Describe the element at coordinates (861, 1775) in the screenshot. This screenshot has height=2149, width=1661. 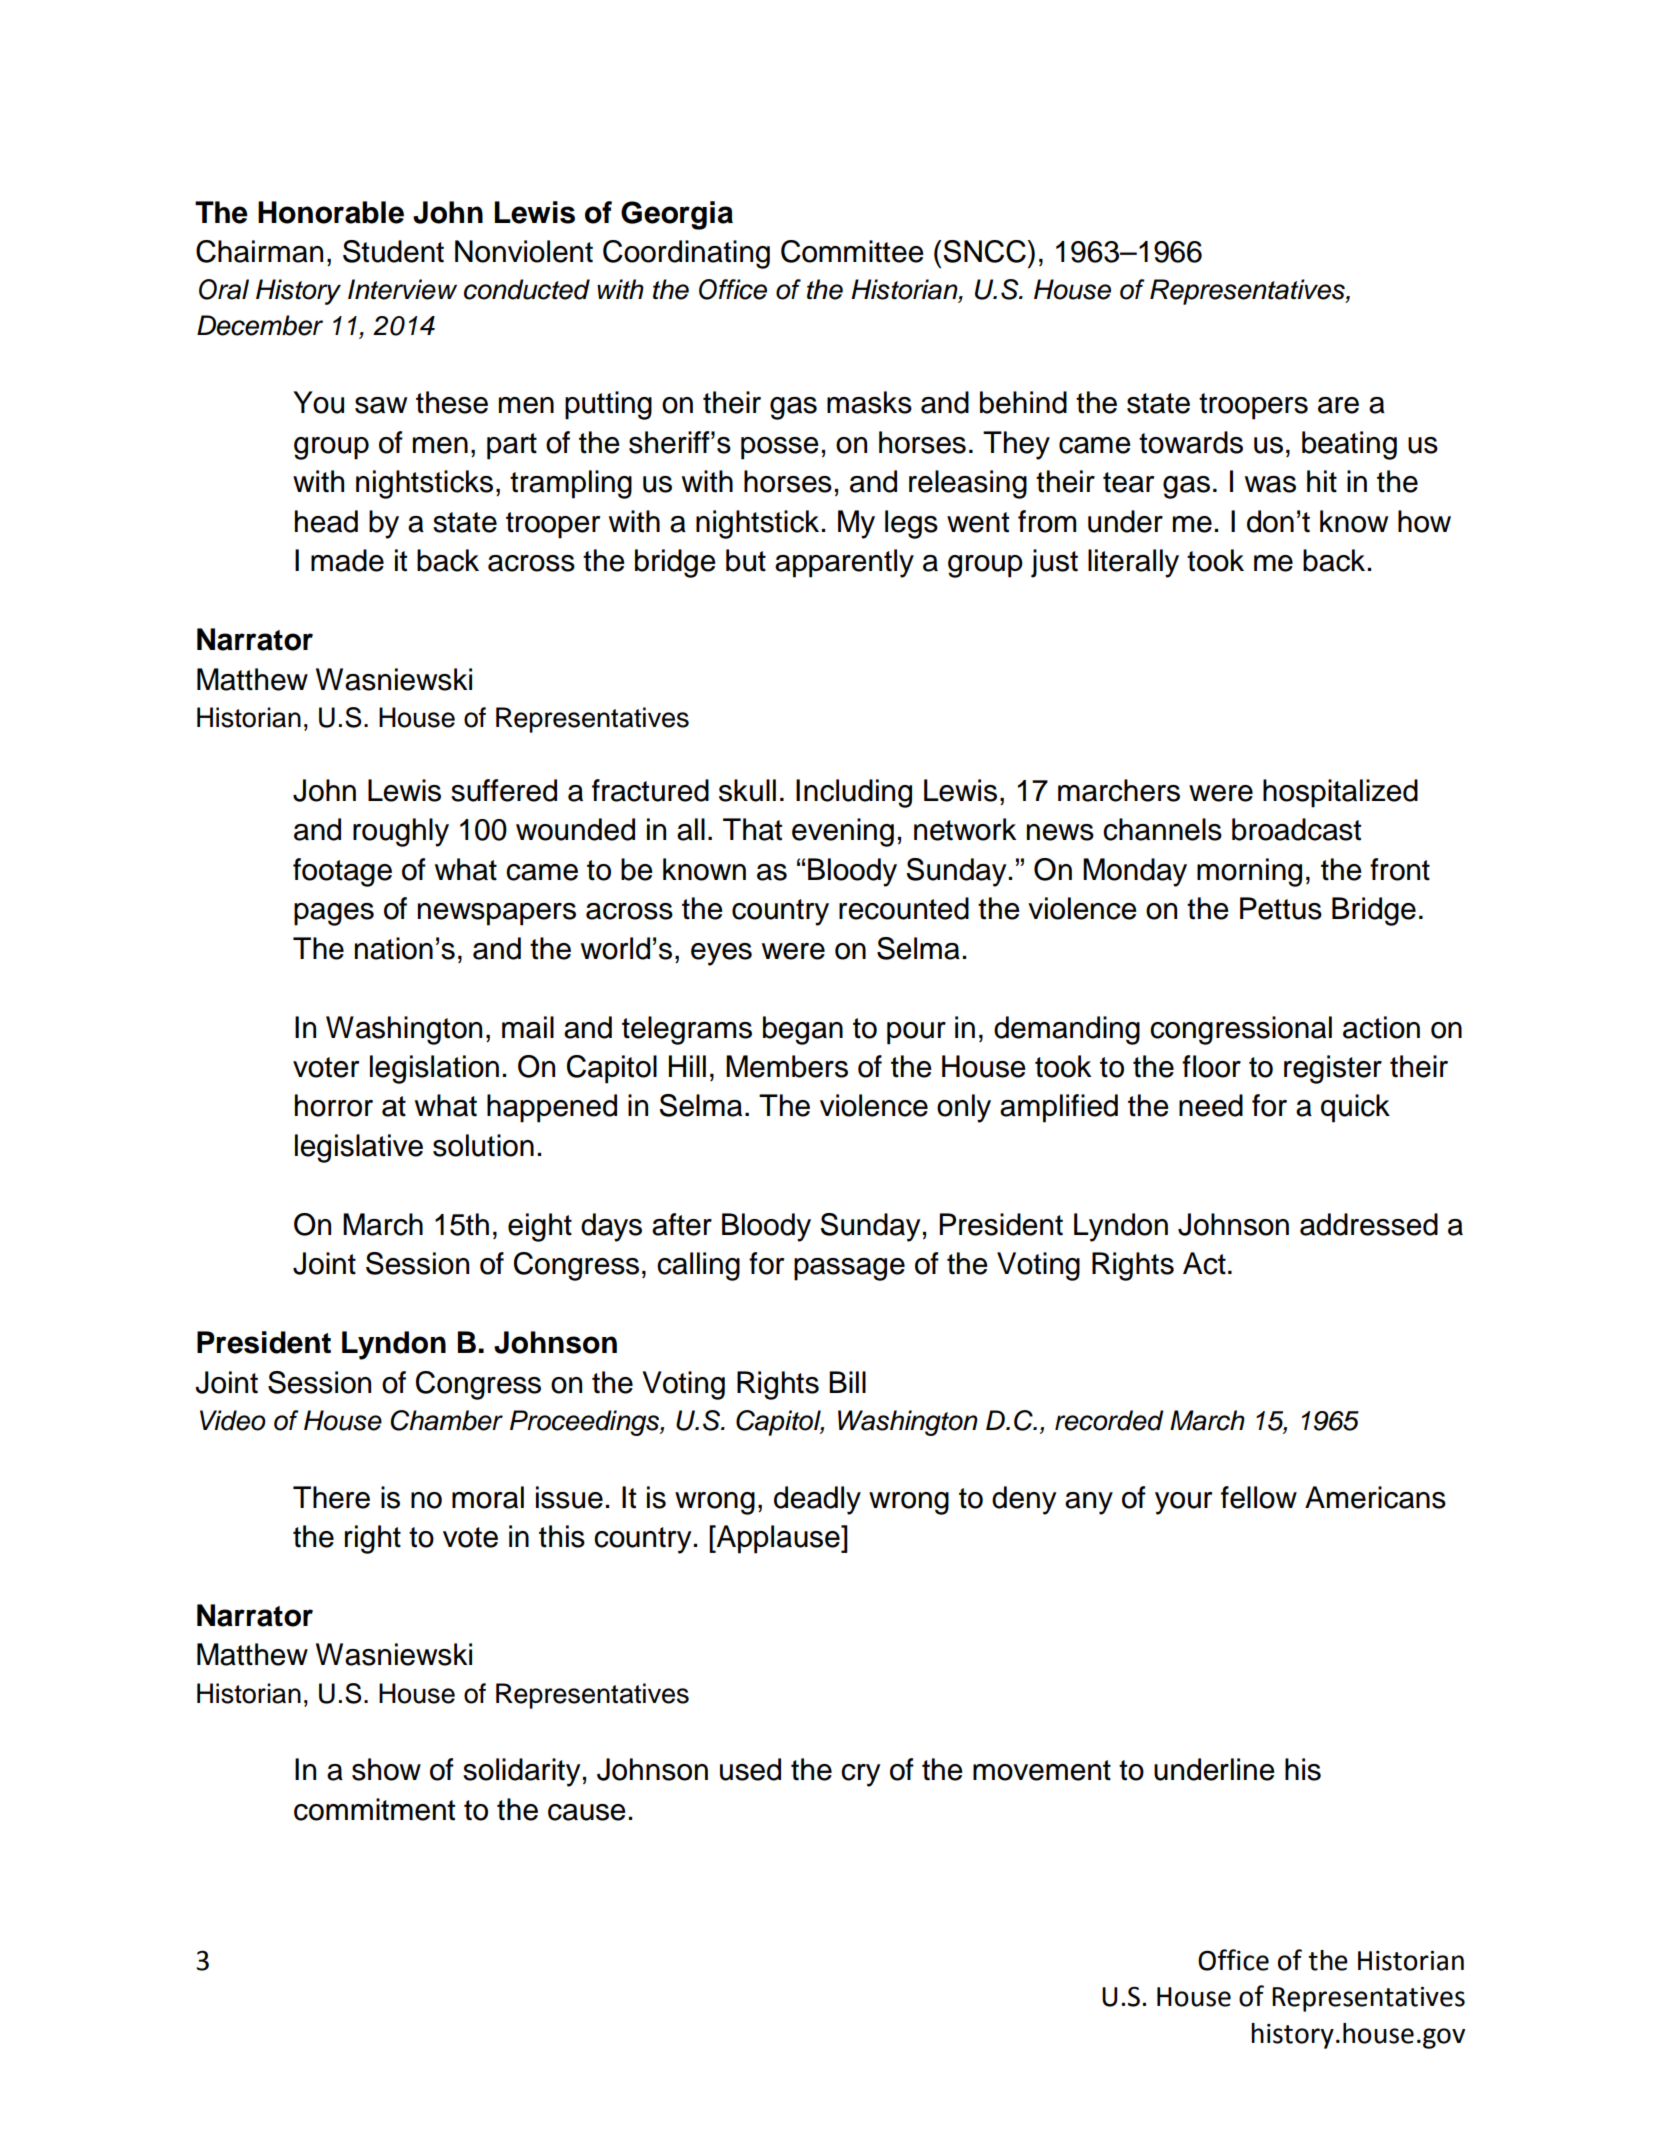
I see `cry` at that location.
